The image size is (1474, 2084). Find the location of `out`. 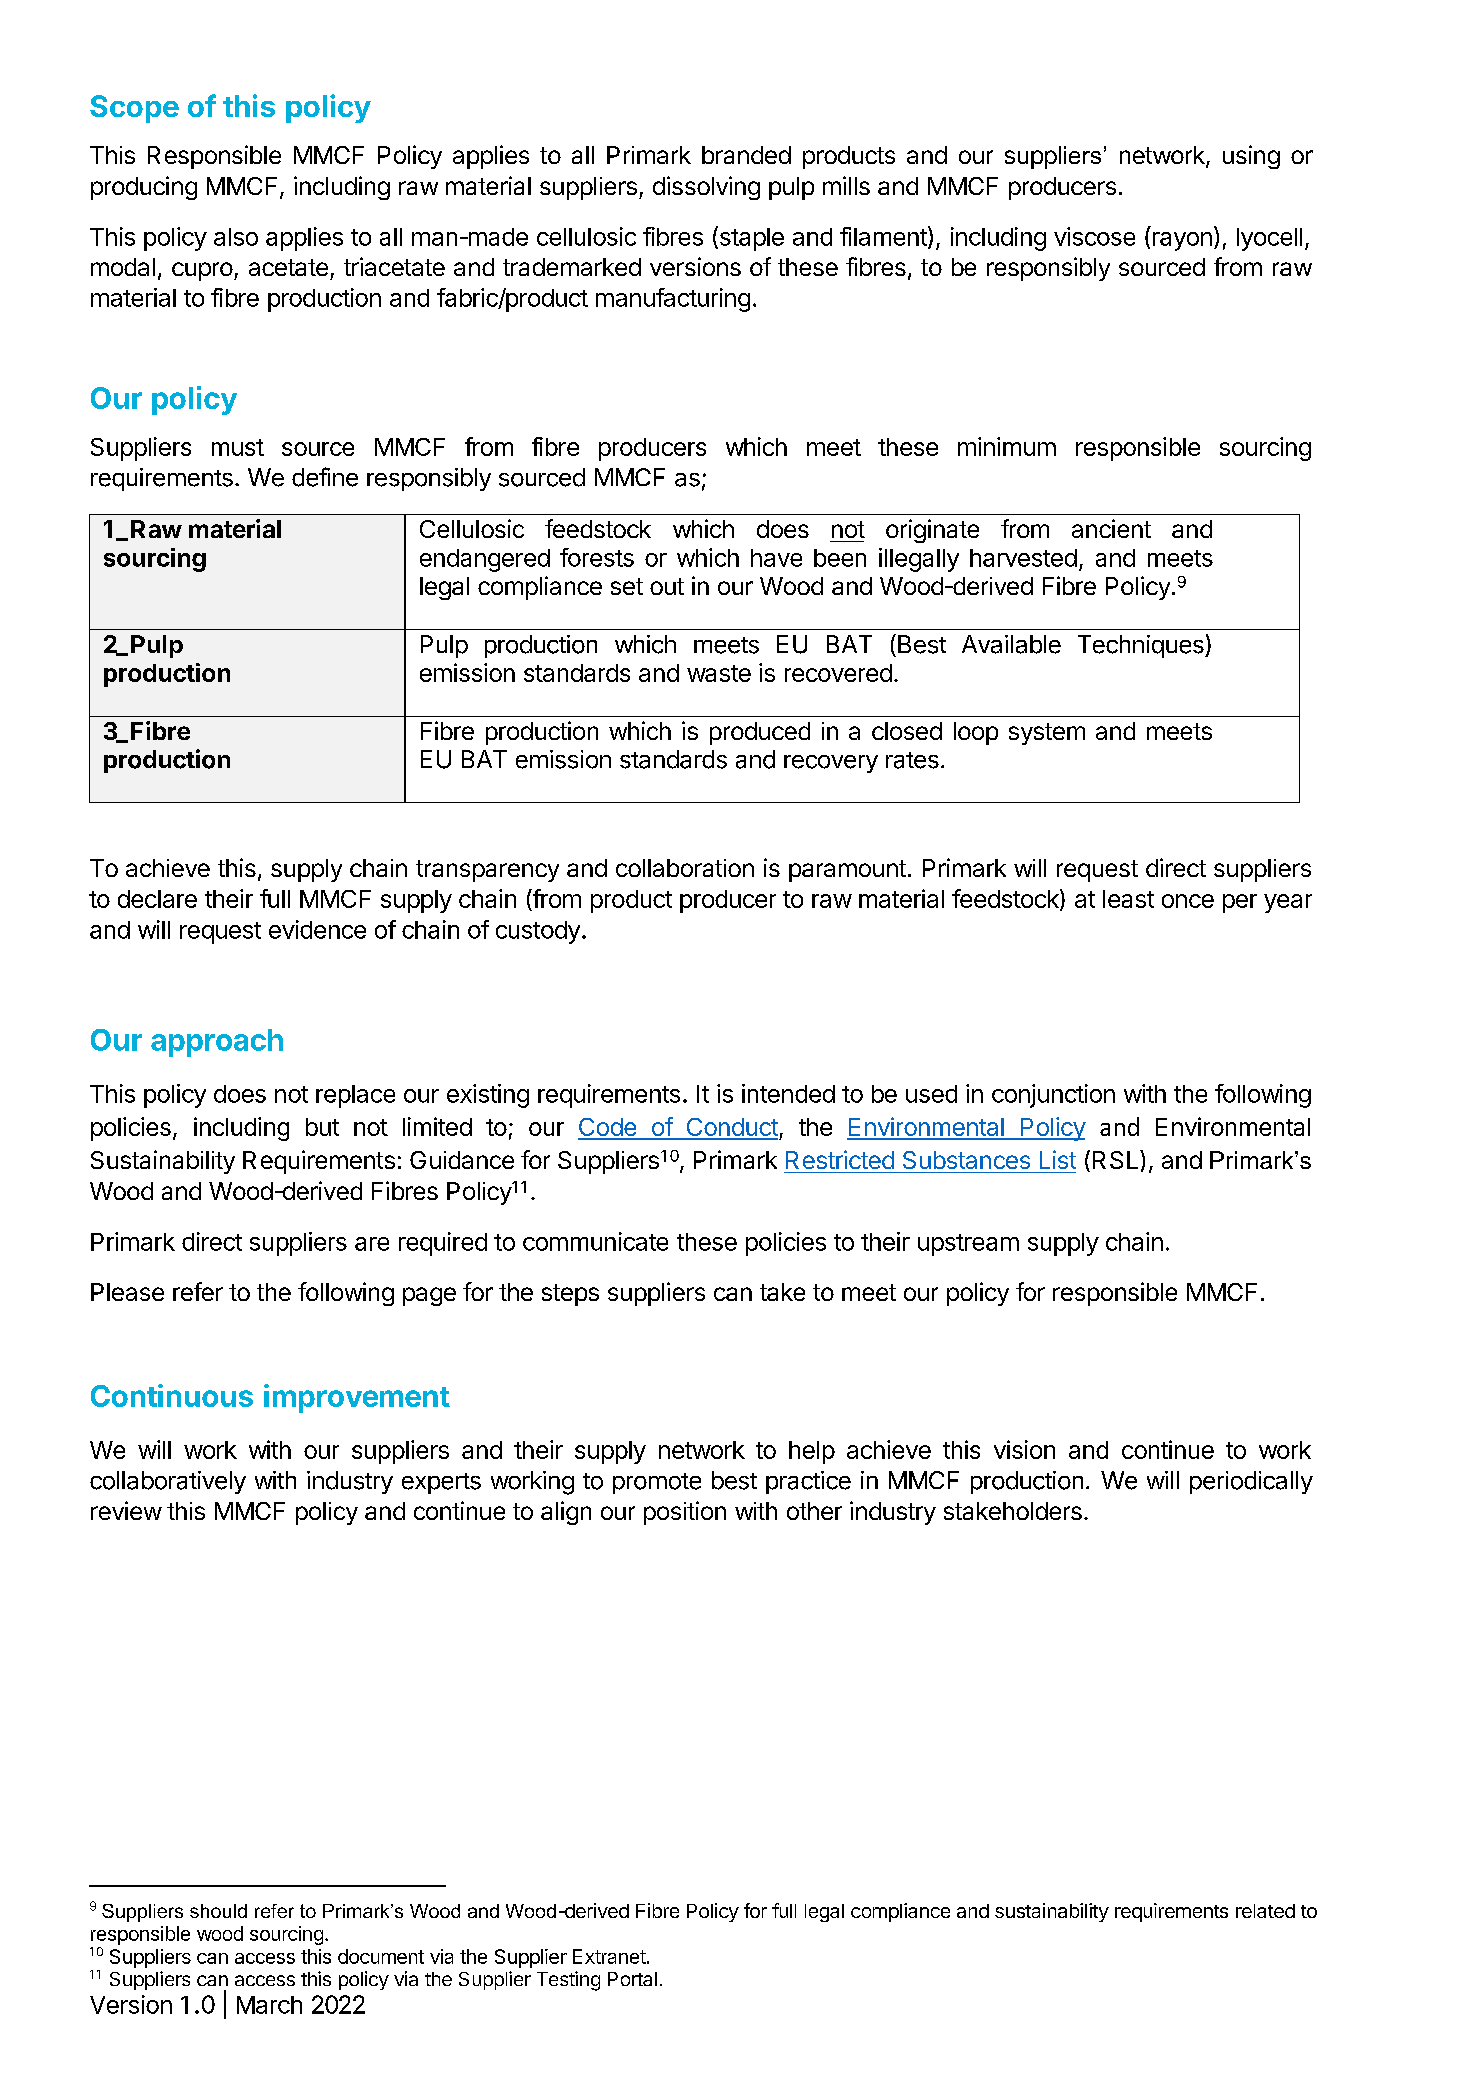

out is located at coordinates (667, 586).
